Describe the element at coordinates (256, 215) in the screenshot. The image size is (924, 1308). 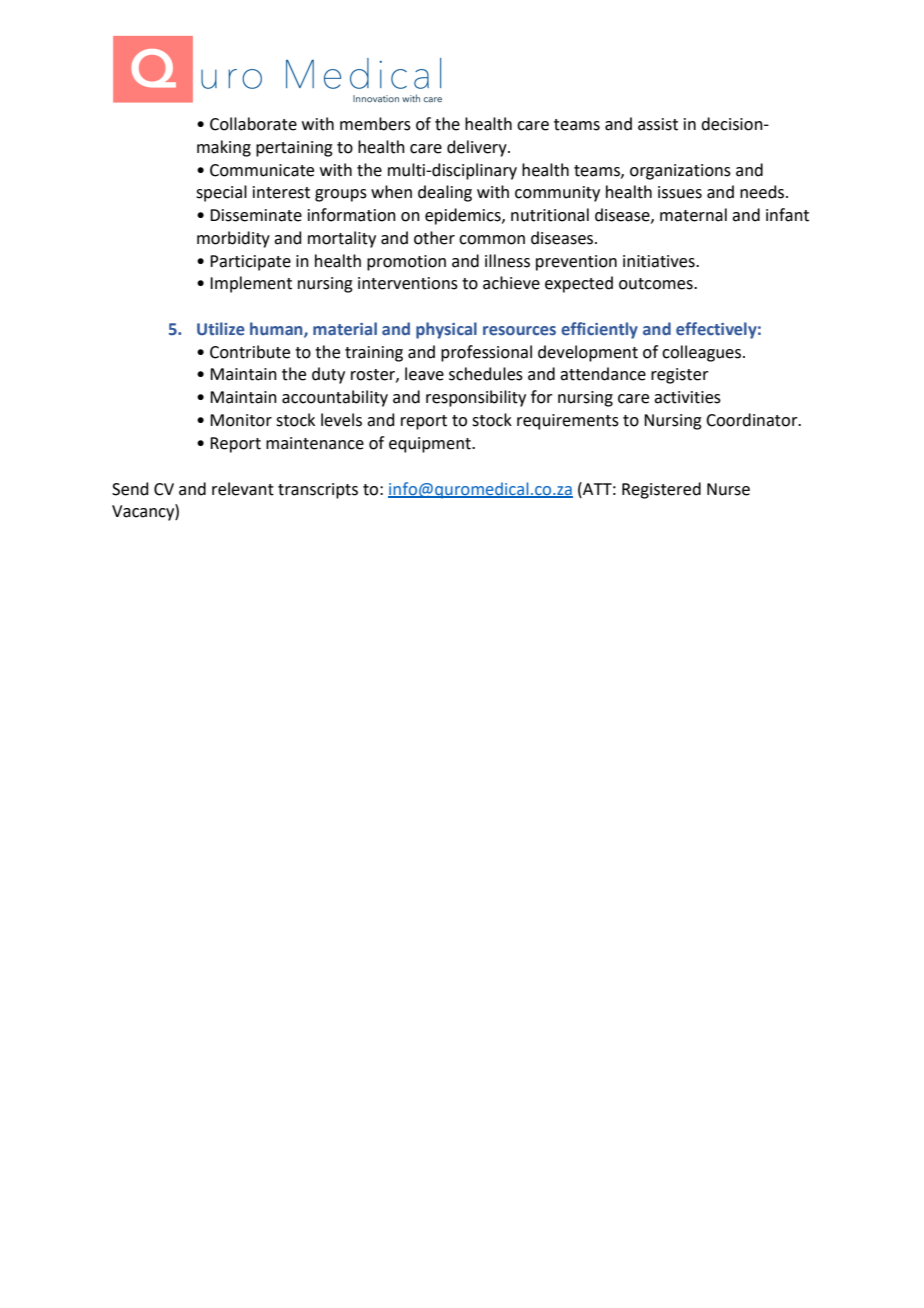
I see `Disseminate` at that location.
